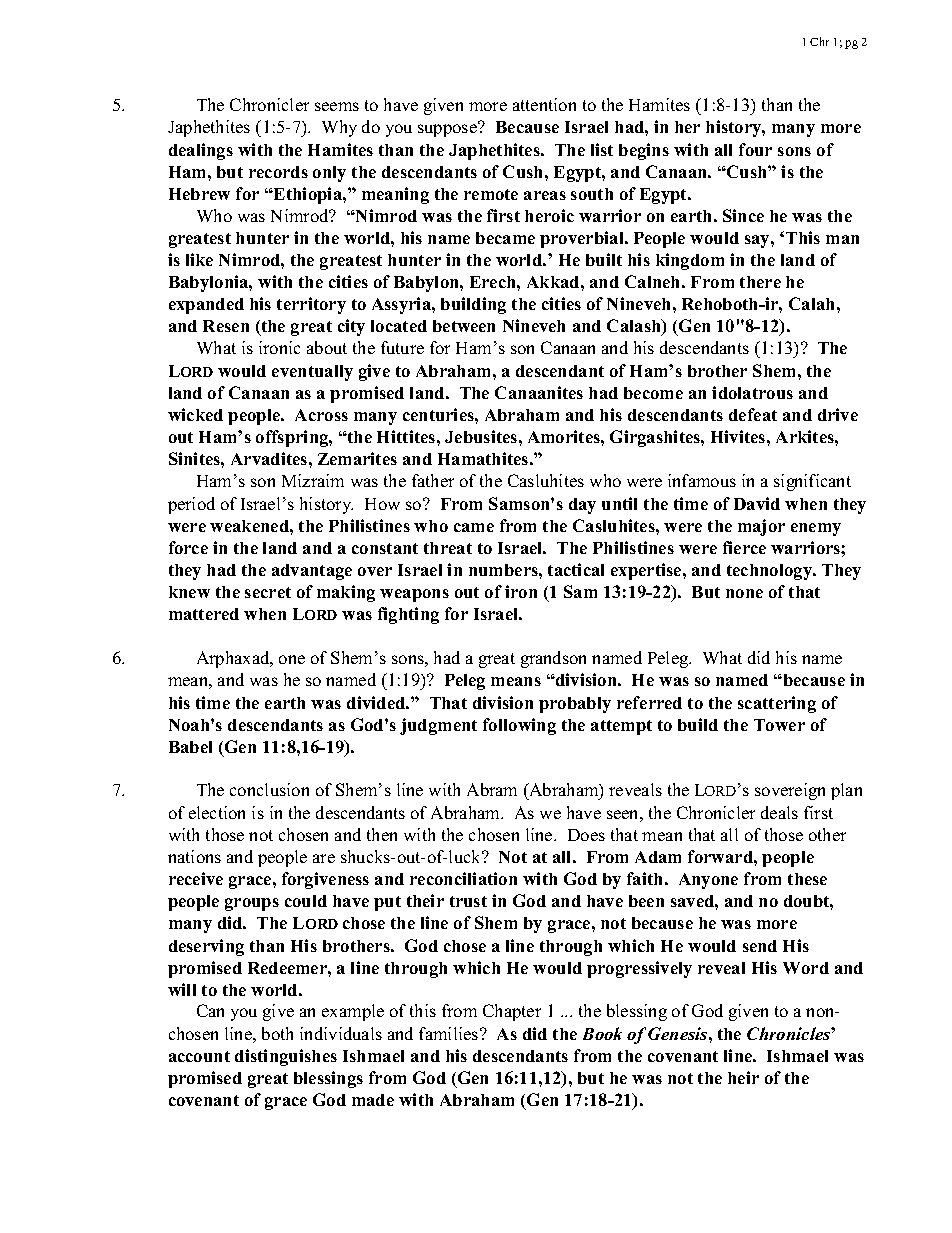  What do you see at coordinates (755, 149) in the image?
I see `four` at bounding box center [755, 149].
